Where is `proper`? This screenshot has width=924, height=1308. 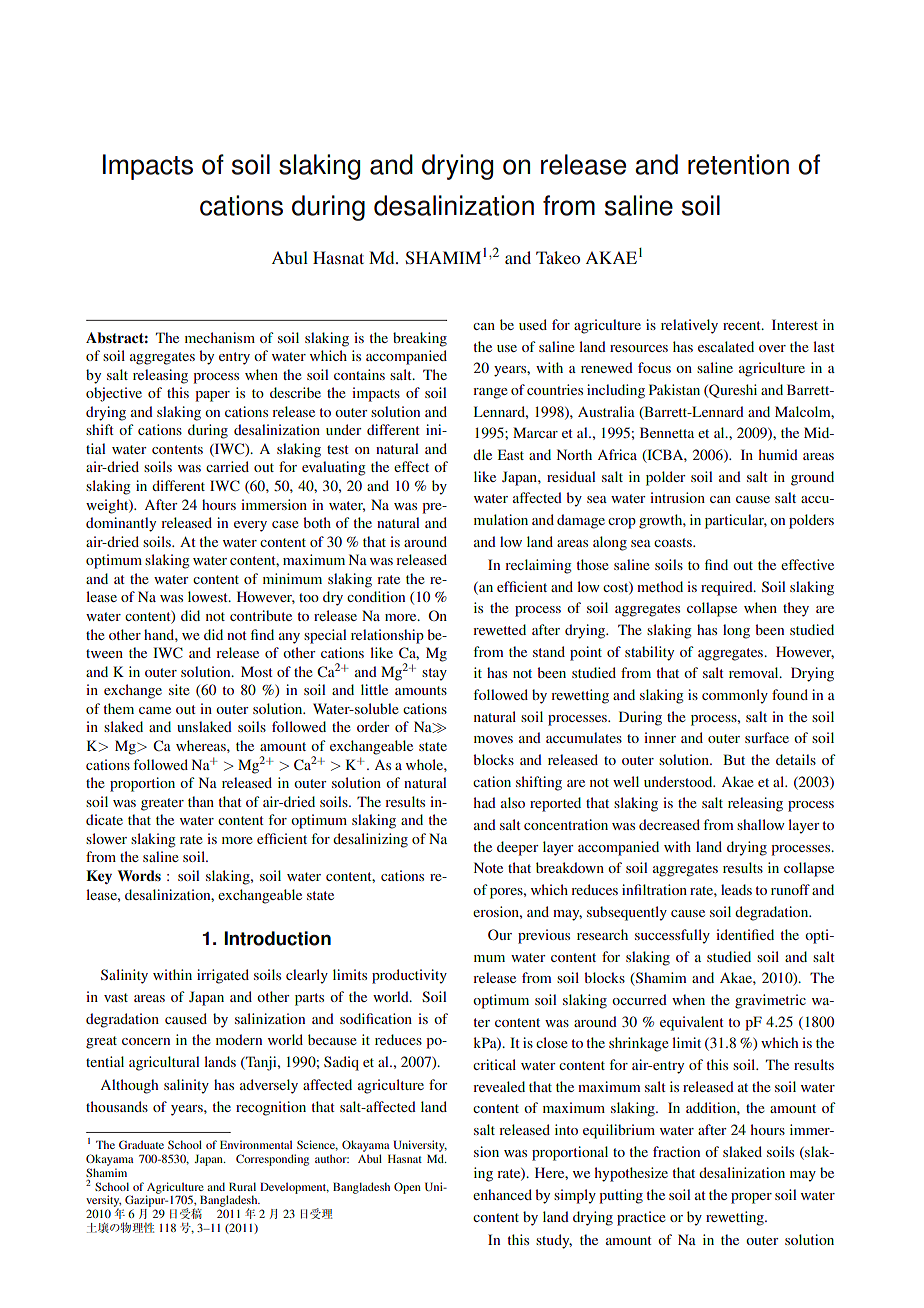 proper is located at coordinates (751, 1198).
